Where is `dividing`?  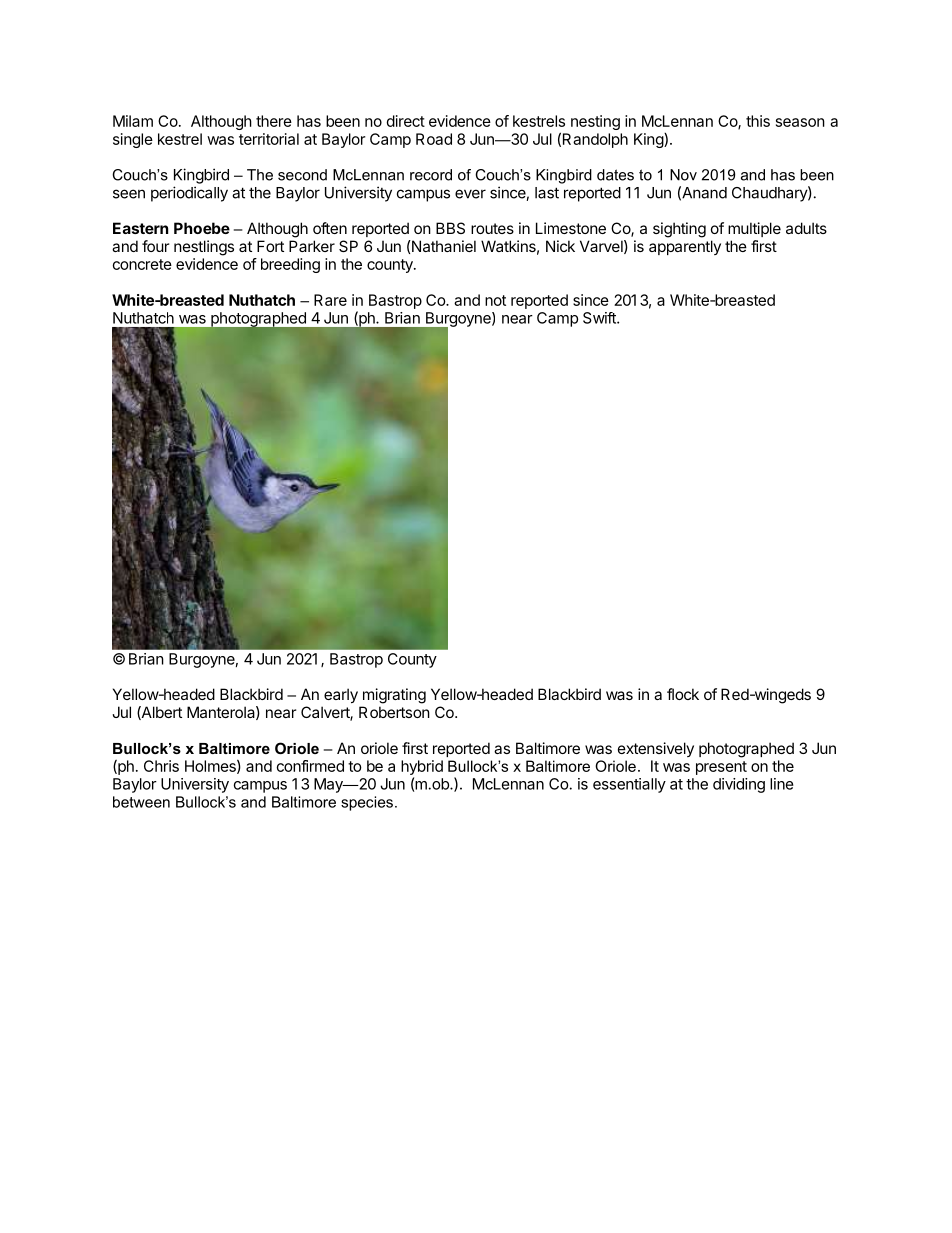
dividing is located at coordinates (739, 785).
